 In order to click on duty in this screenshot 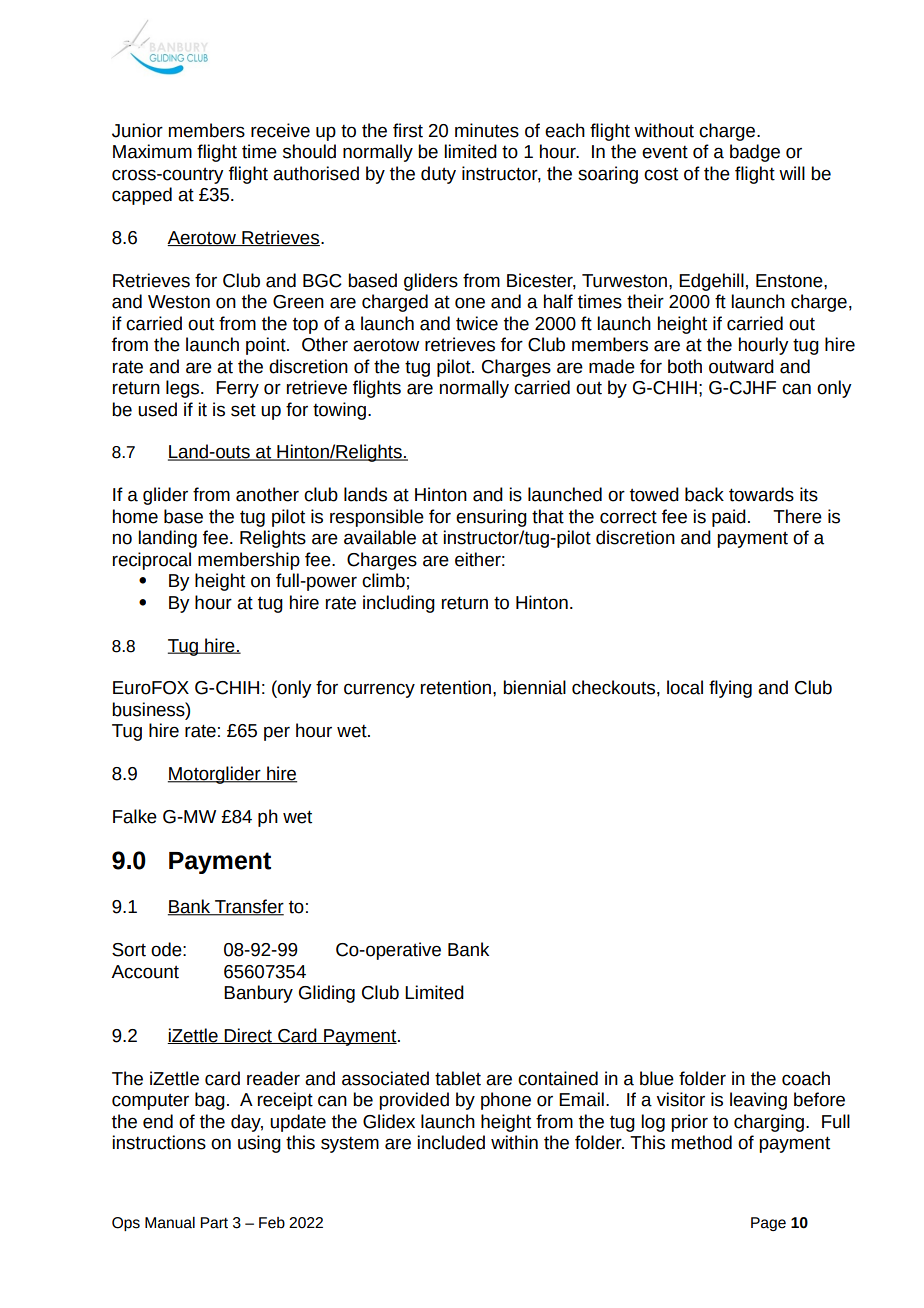, I will do `click(438, 175)`.
